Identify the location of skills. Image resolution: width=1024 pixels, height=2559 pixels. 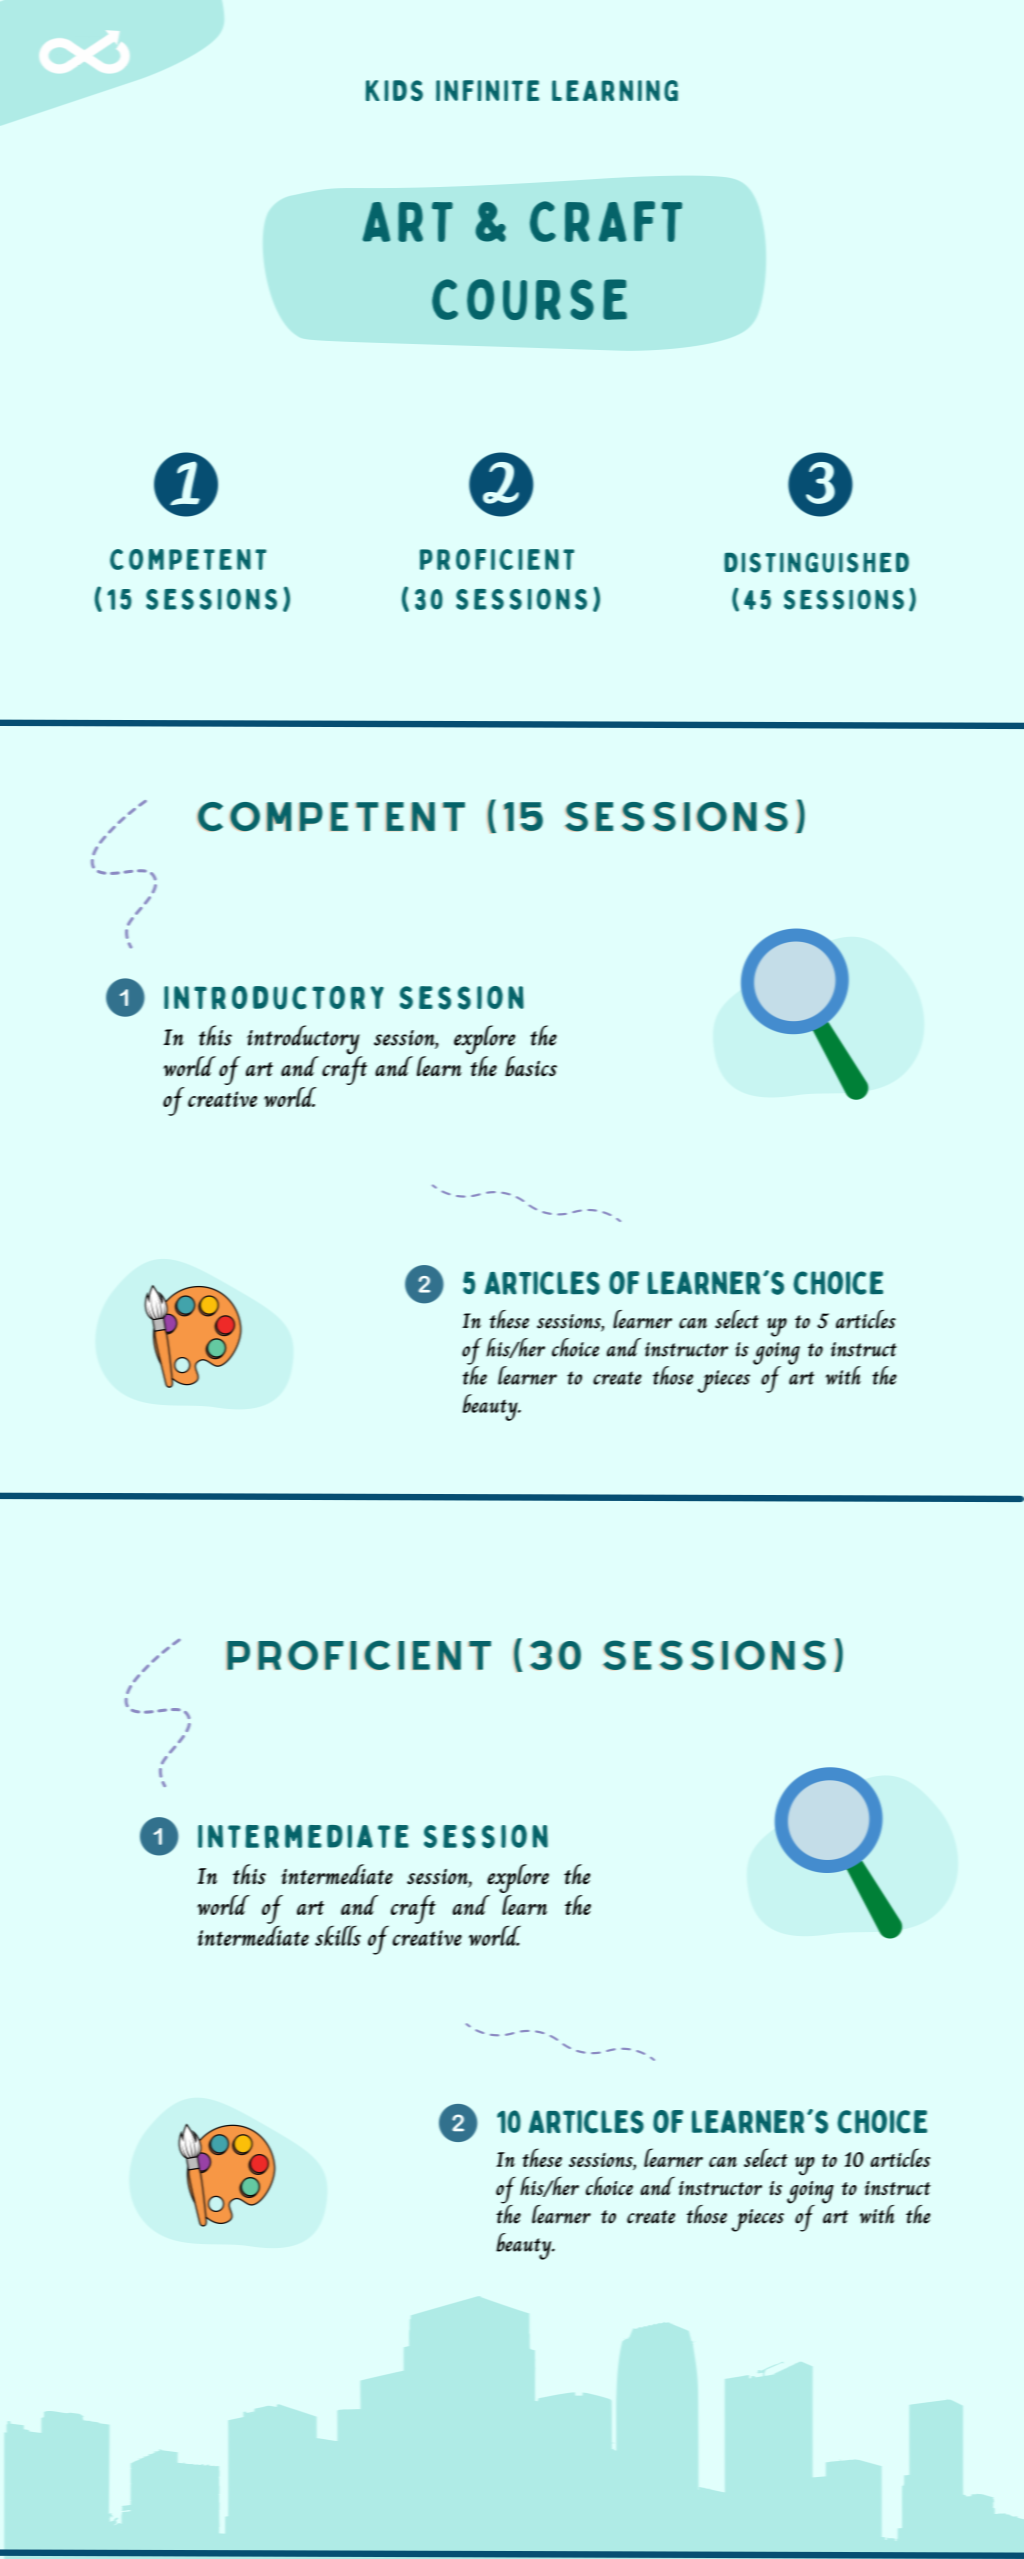
(338, 1935).
